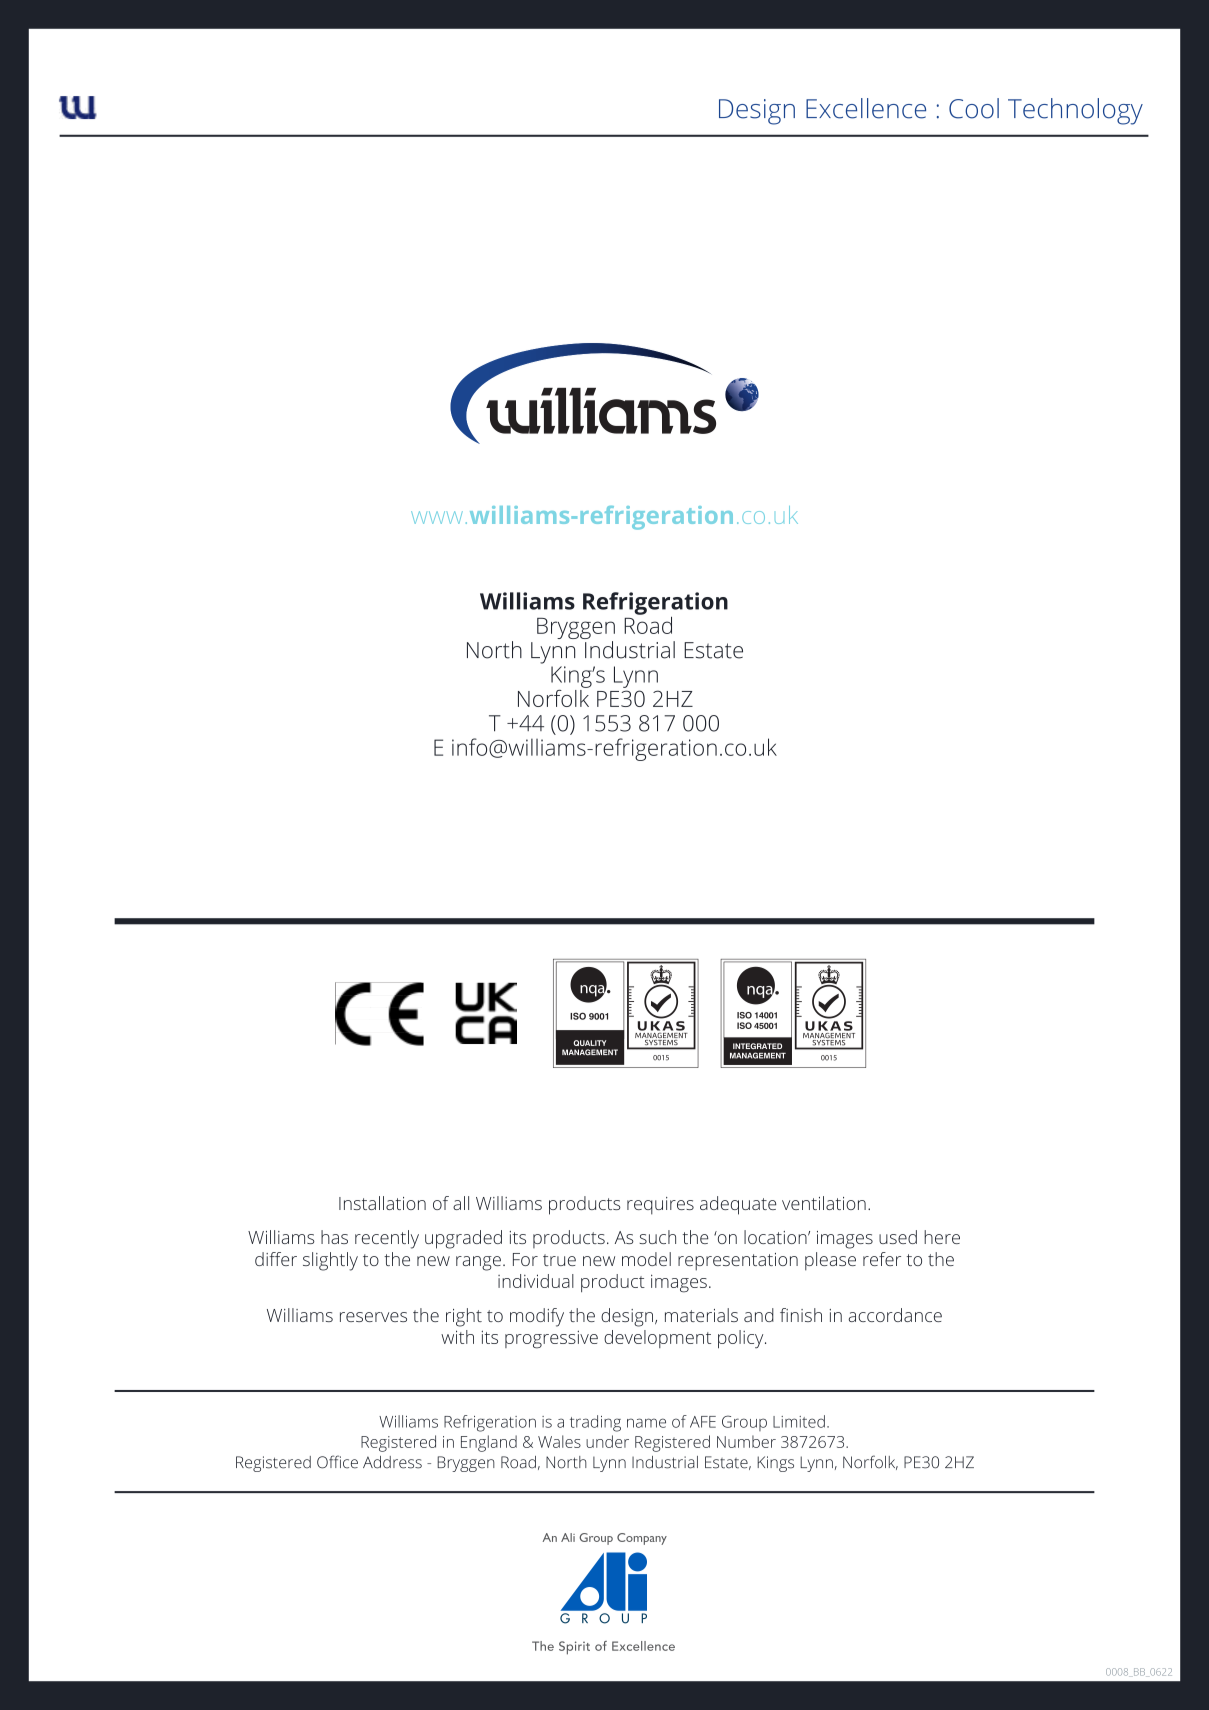  What do you see at coordinates (392, 1462) in the page?
I see `Address` at bounding box center [392, 1462].
